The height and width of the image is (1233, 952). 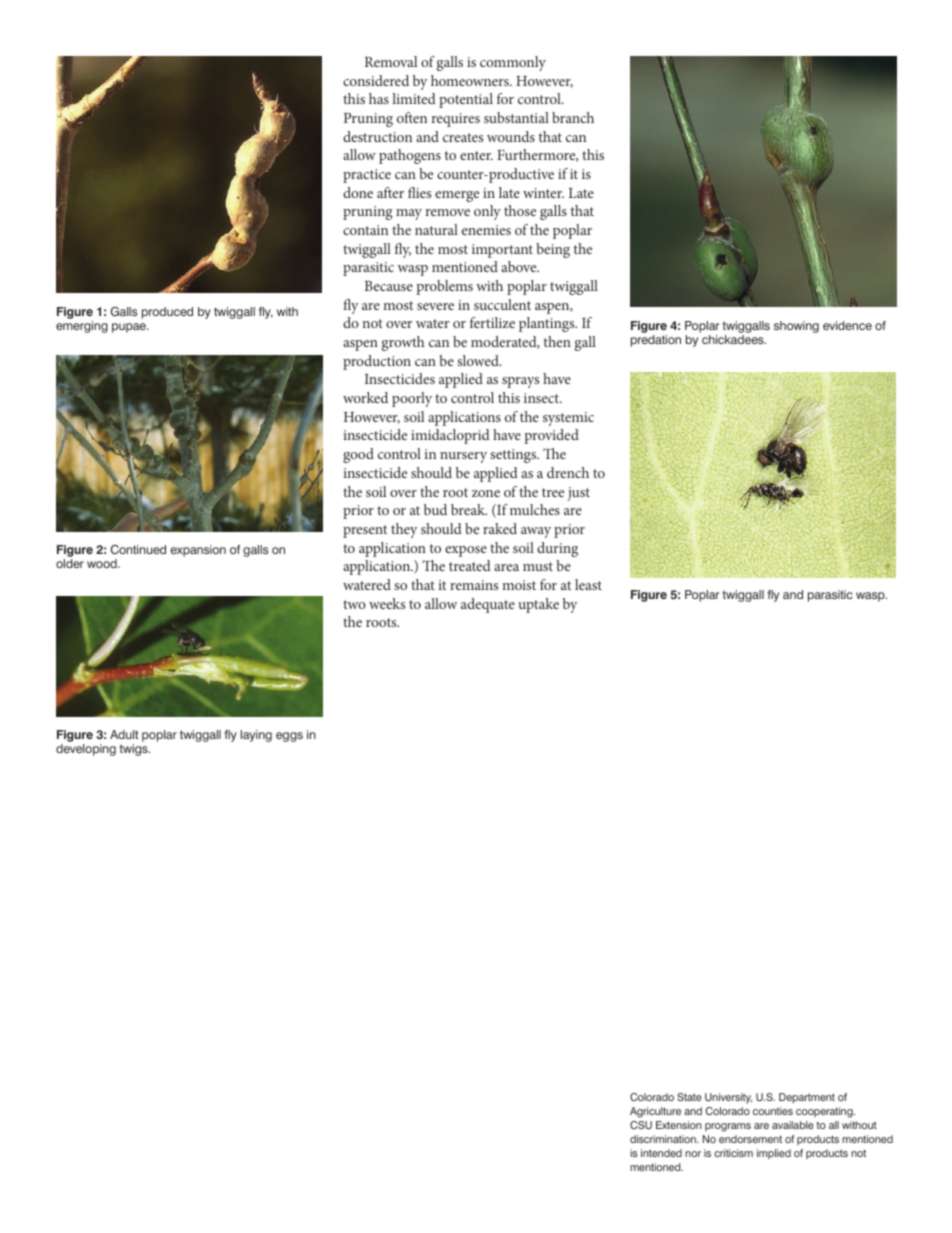 I want to click on potential, so click(x=466, y=100).
